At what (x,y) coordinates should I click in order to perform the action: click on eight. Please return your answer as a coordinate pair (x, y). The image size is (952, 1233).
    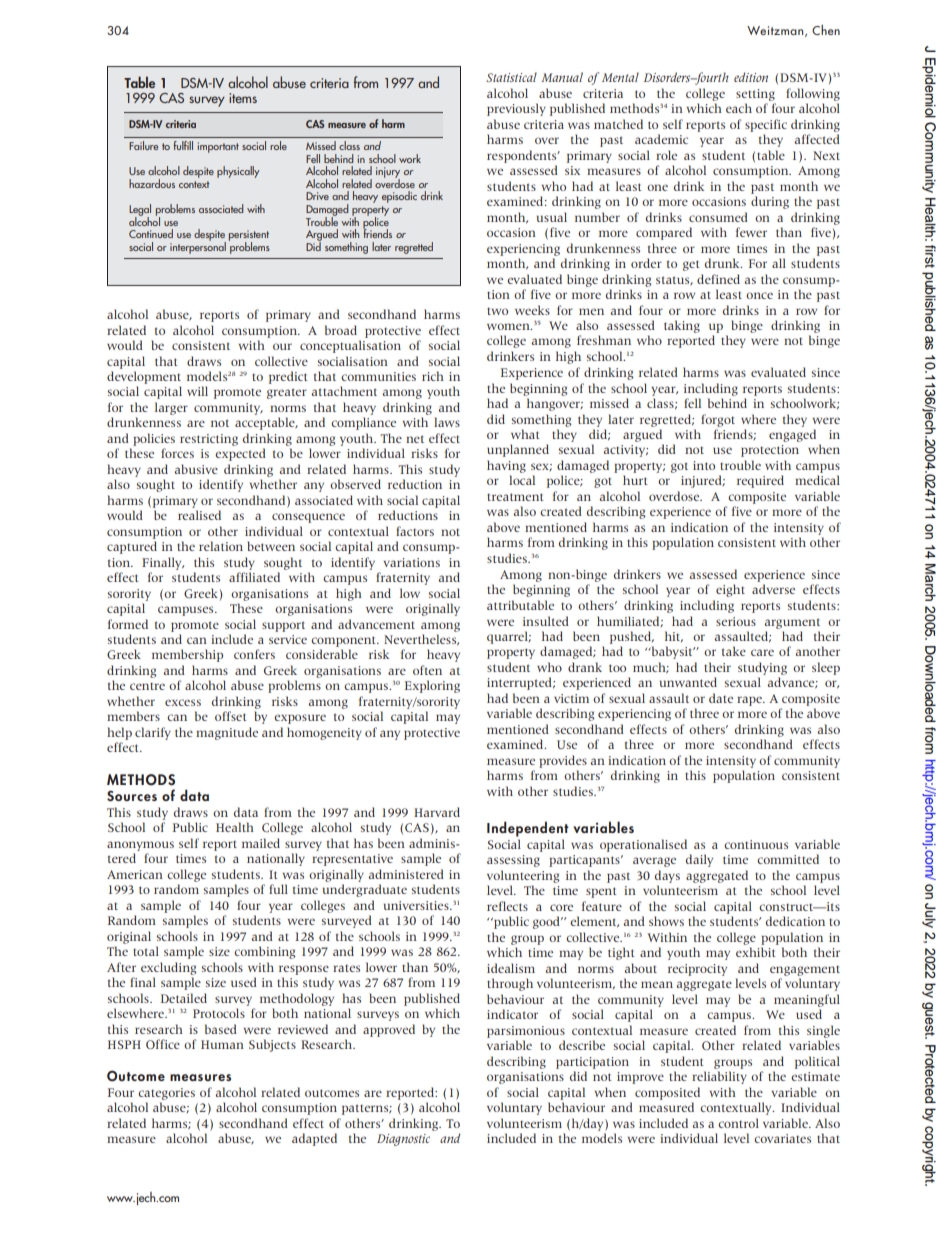
    Looking at the image, I should click on (730, 590).
